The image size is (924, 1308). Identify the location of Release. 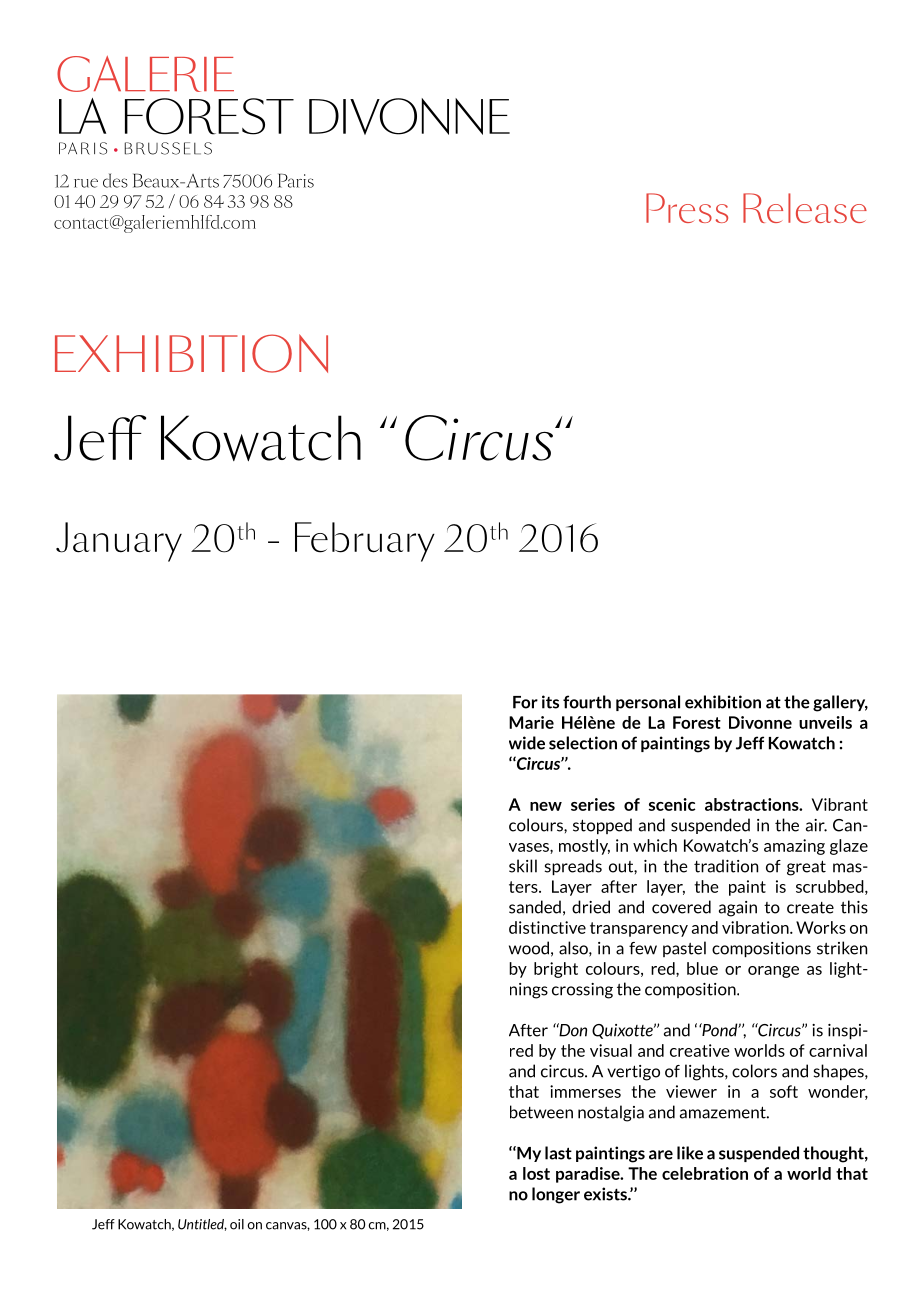
(805, 208).
